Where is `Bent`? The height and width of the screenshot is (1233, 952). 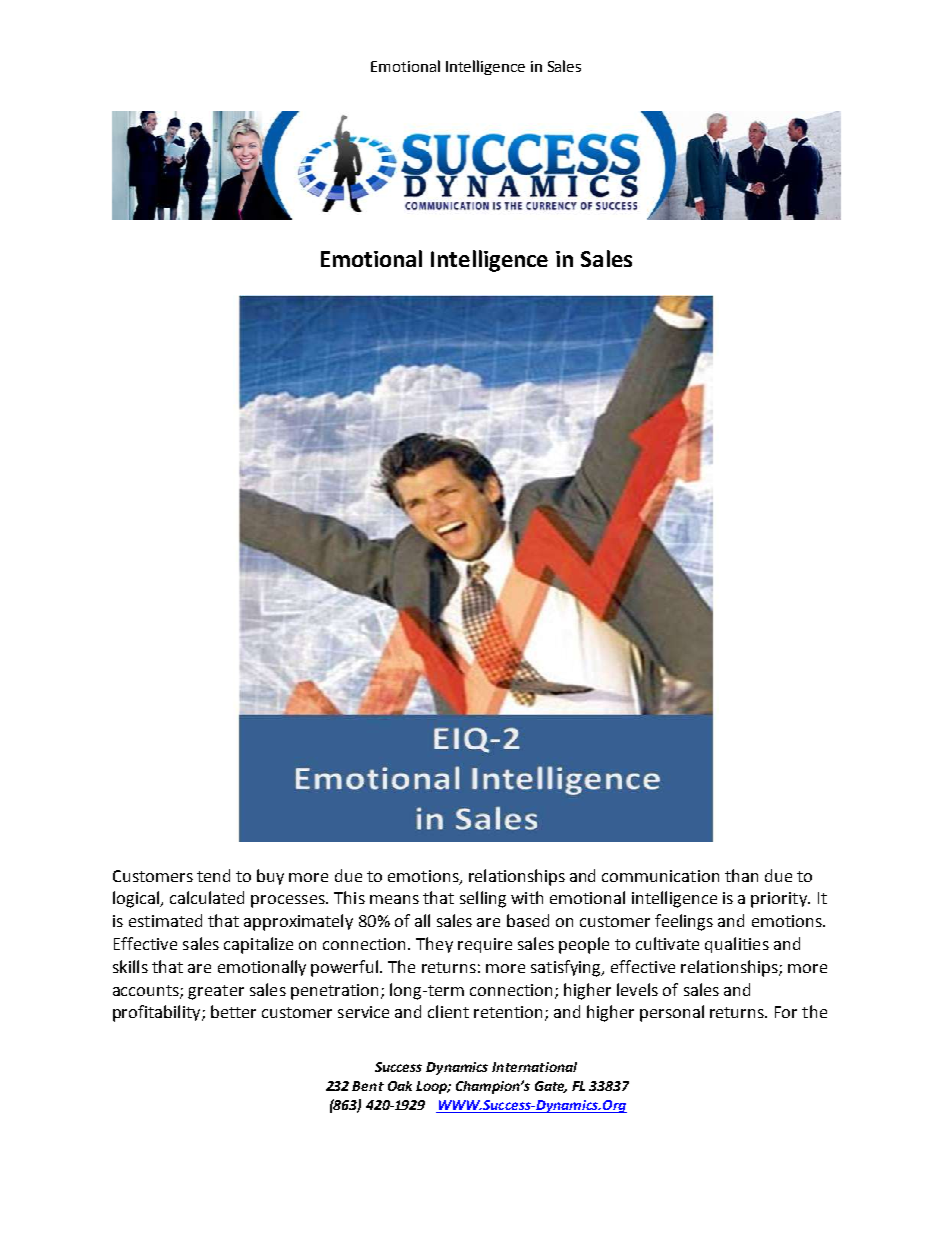 Bent is located at coordinates (368, 1086).
